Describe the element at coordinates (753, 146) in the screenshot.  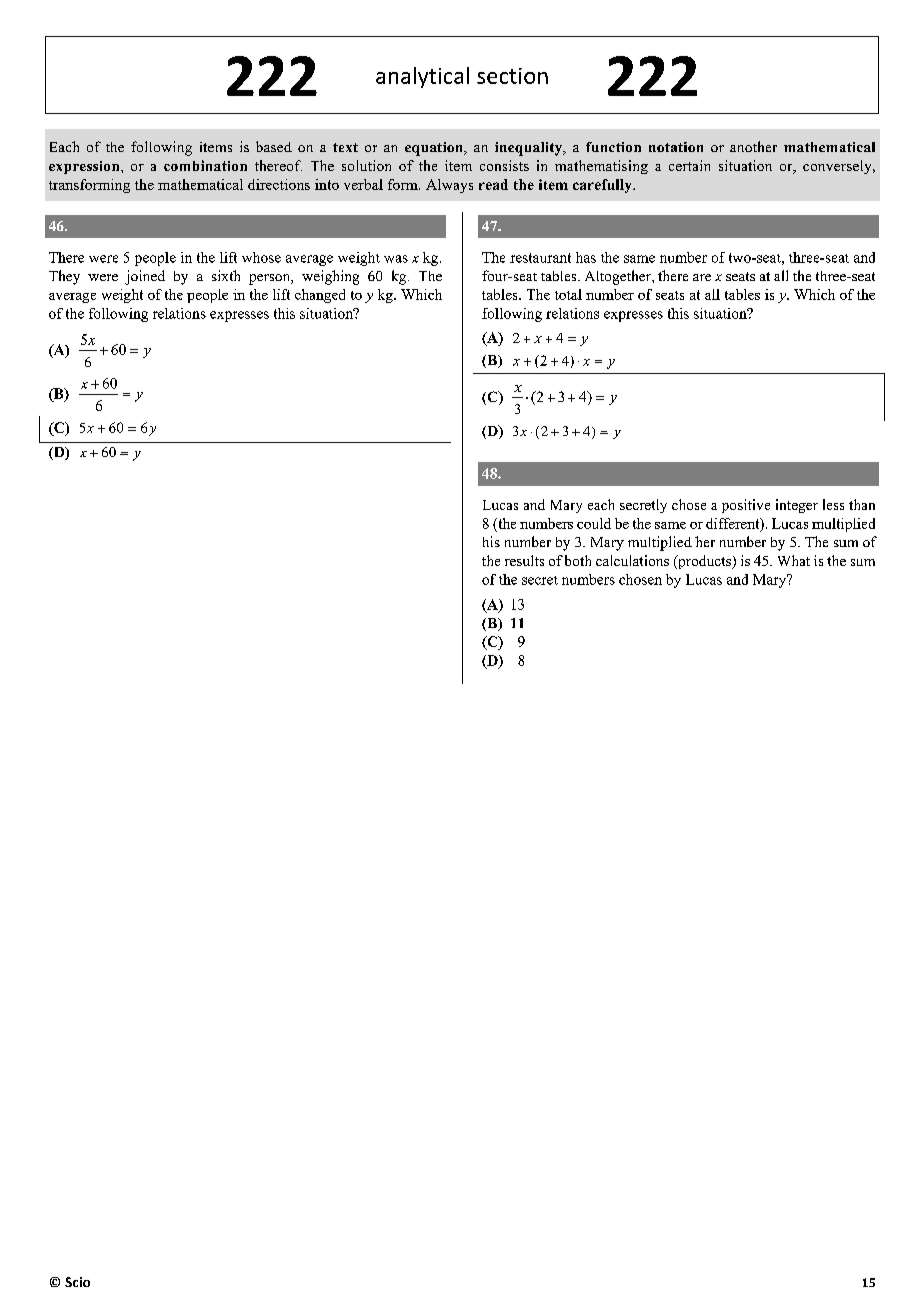
I see `another` at that location.
